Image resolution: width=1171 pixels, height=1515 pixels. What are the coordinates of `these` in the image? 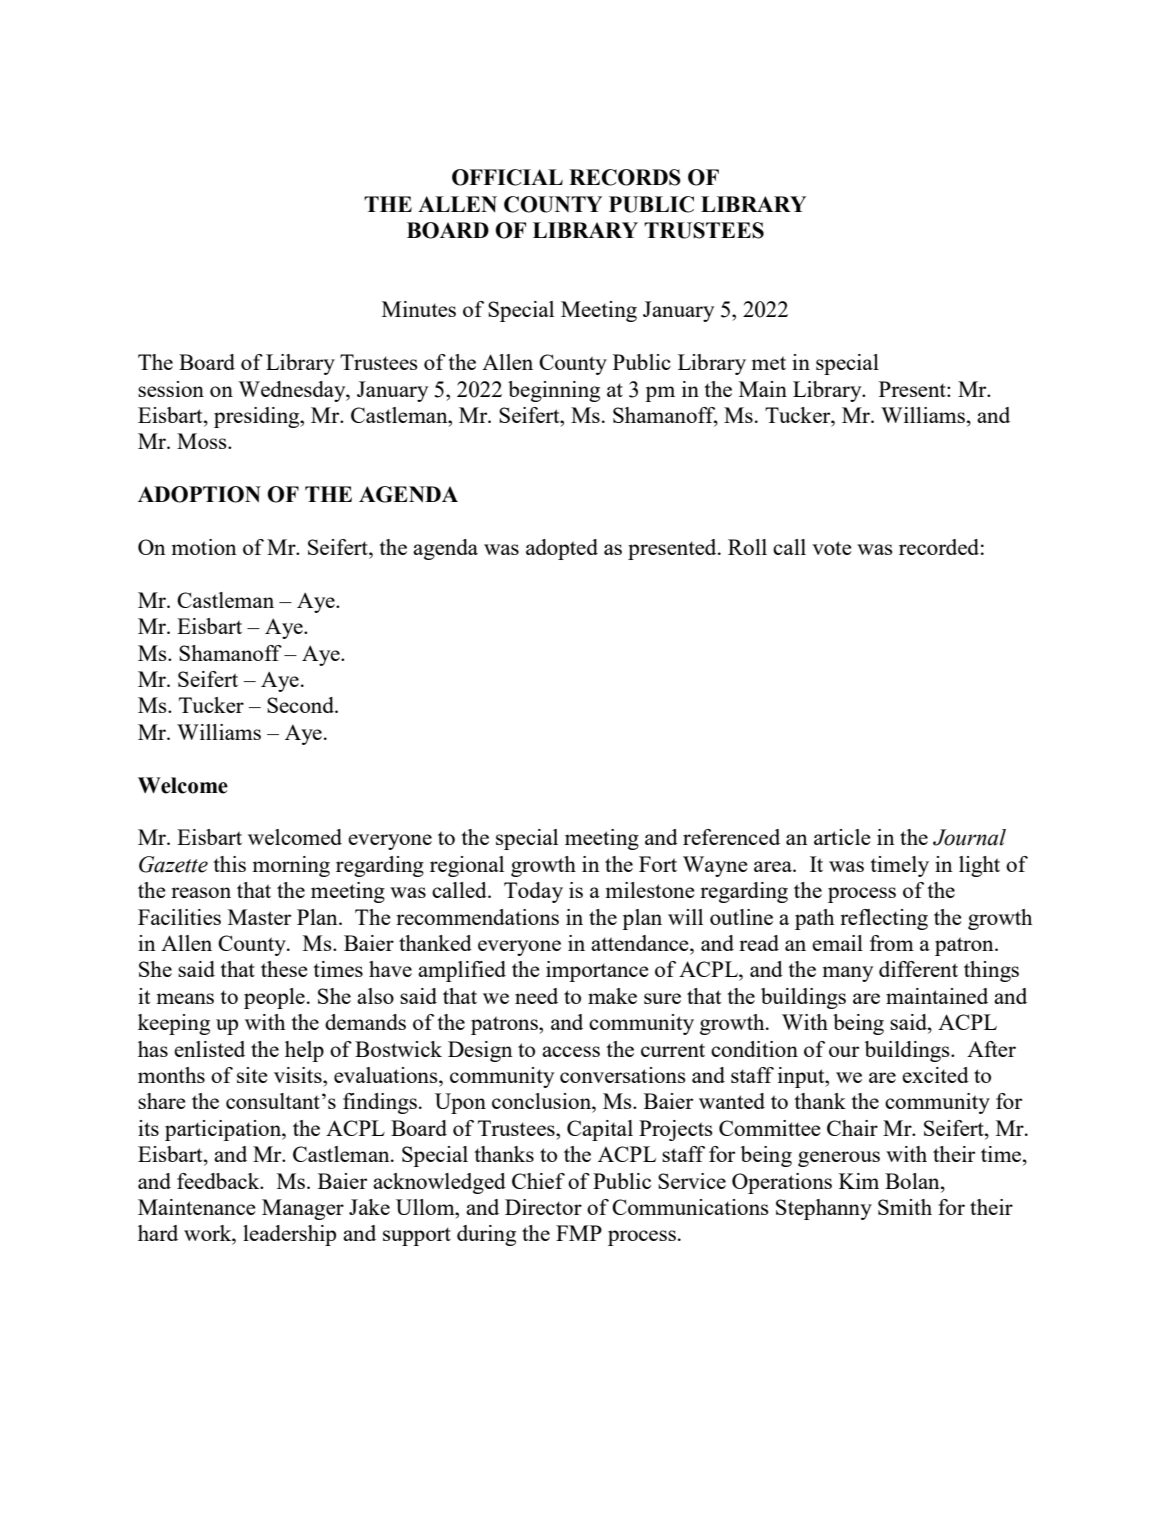 It's located at (284, 969).
